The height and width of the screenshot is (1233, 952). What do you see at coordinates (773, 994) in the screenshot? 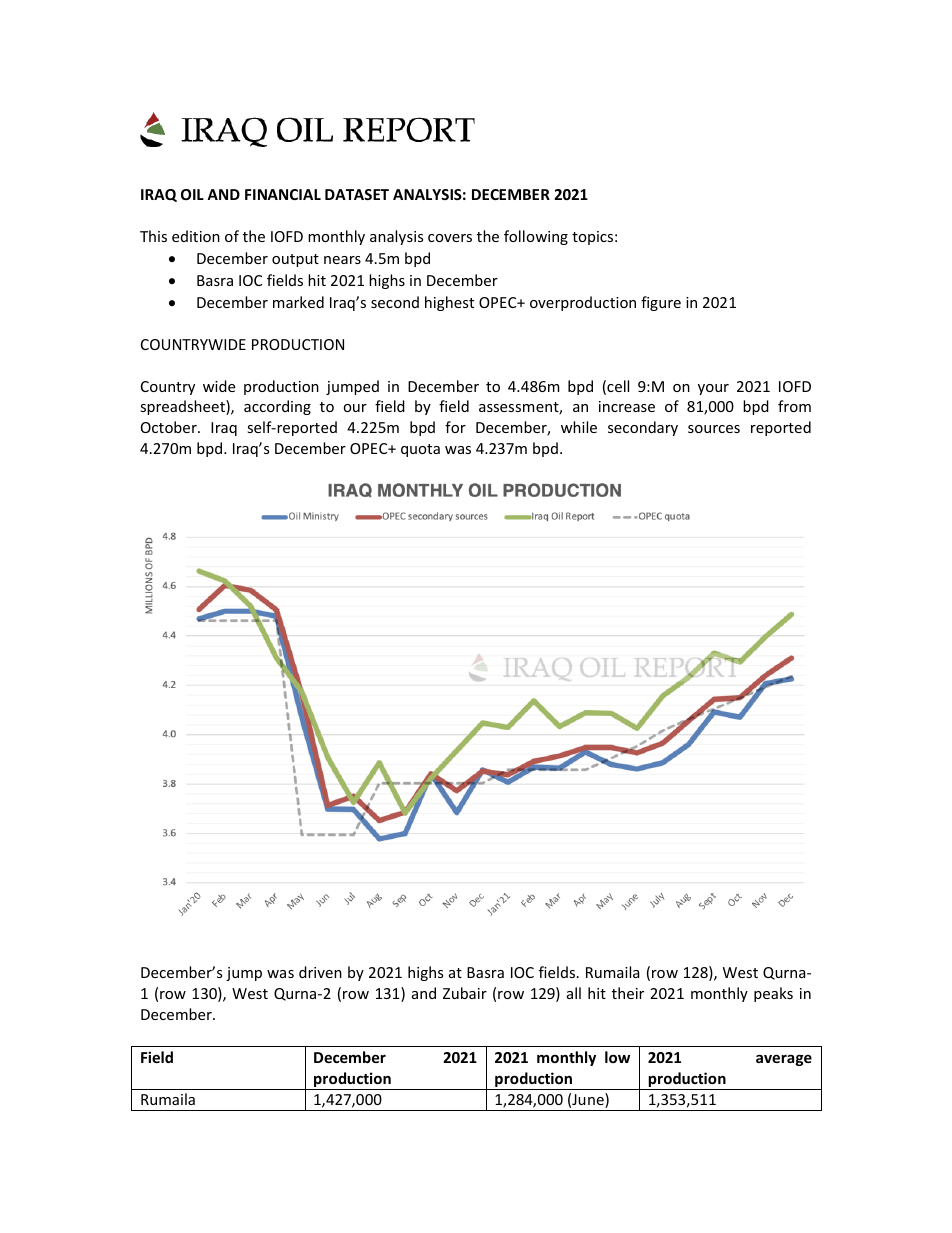
I see `peaks` at bounding box center [773, 994].
